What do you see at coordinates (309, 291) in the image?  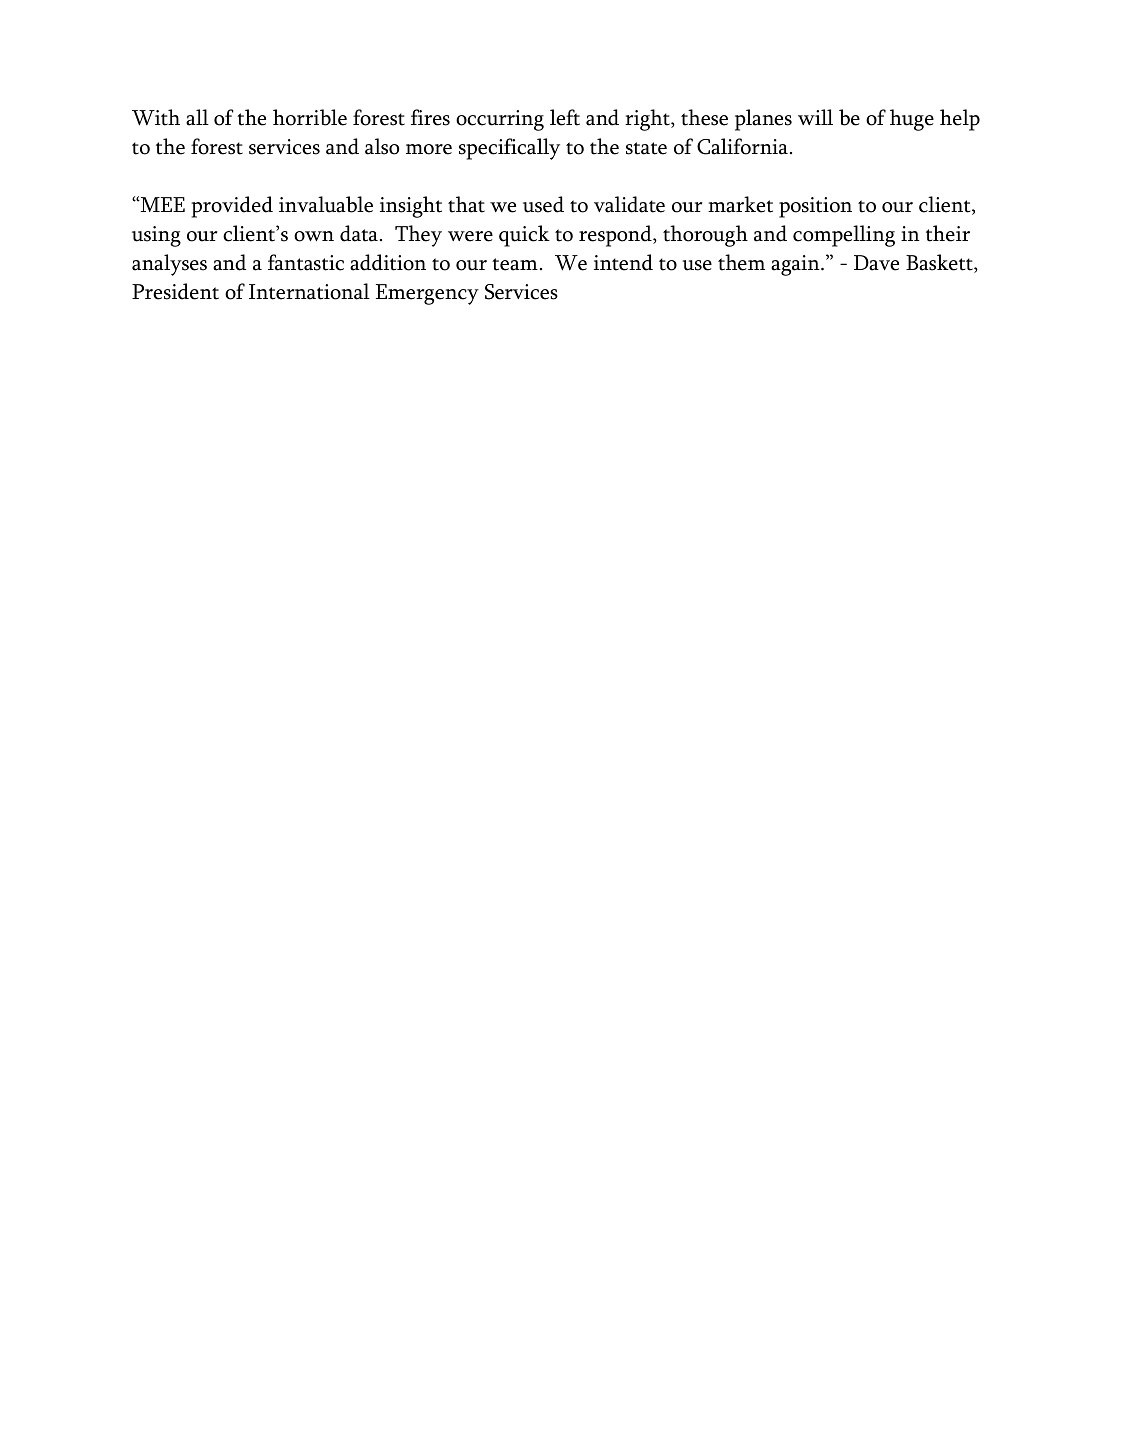 I see `International` at bounding box center [309, 291].
